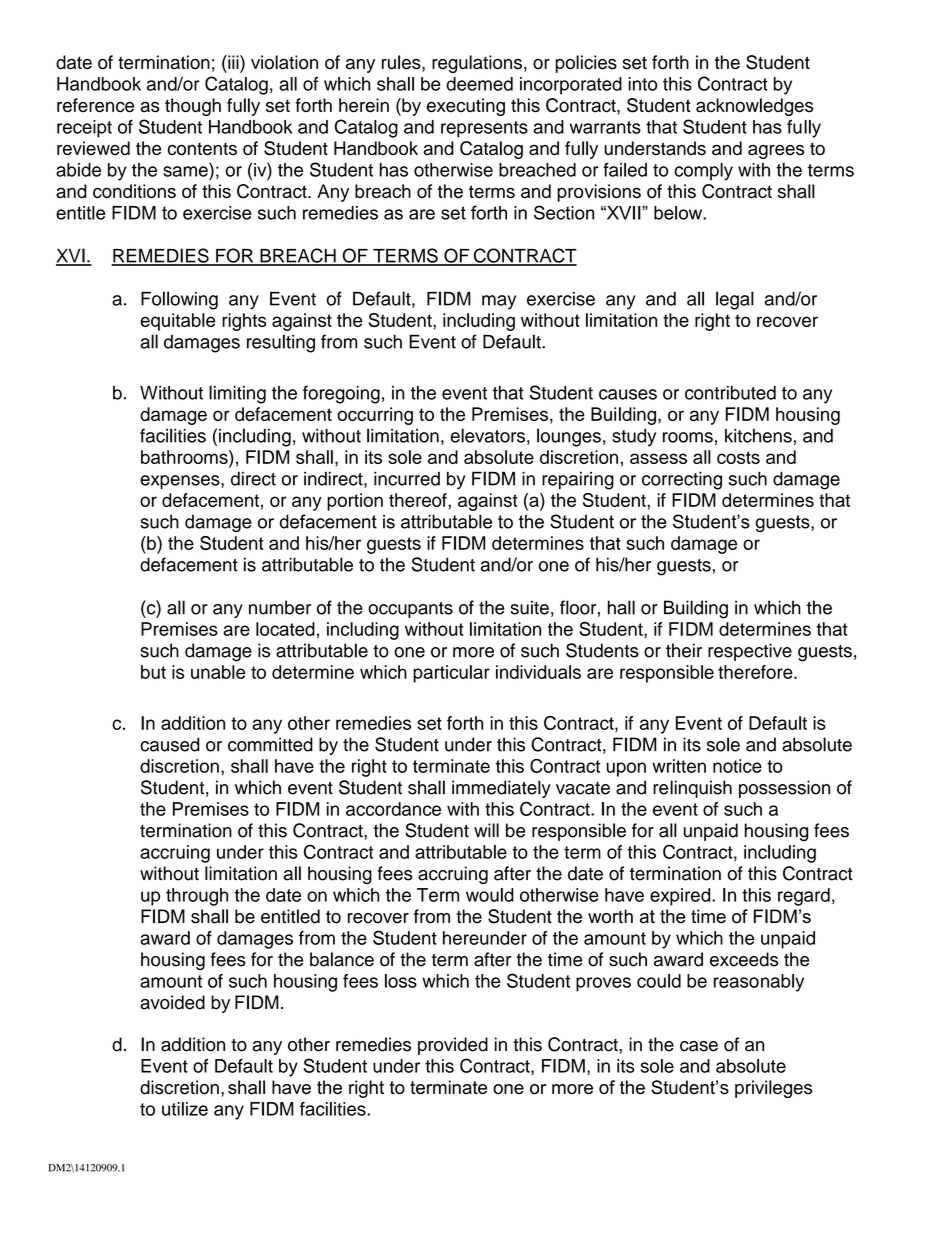  Describe the element at coordinates (375, 416) in the document. I see `occurring` at that location.
